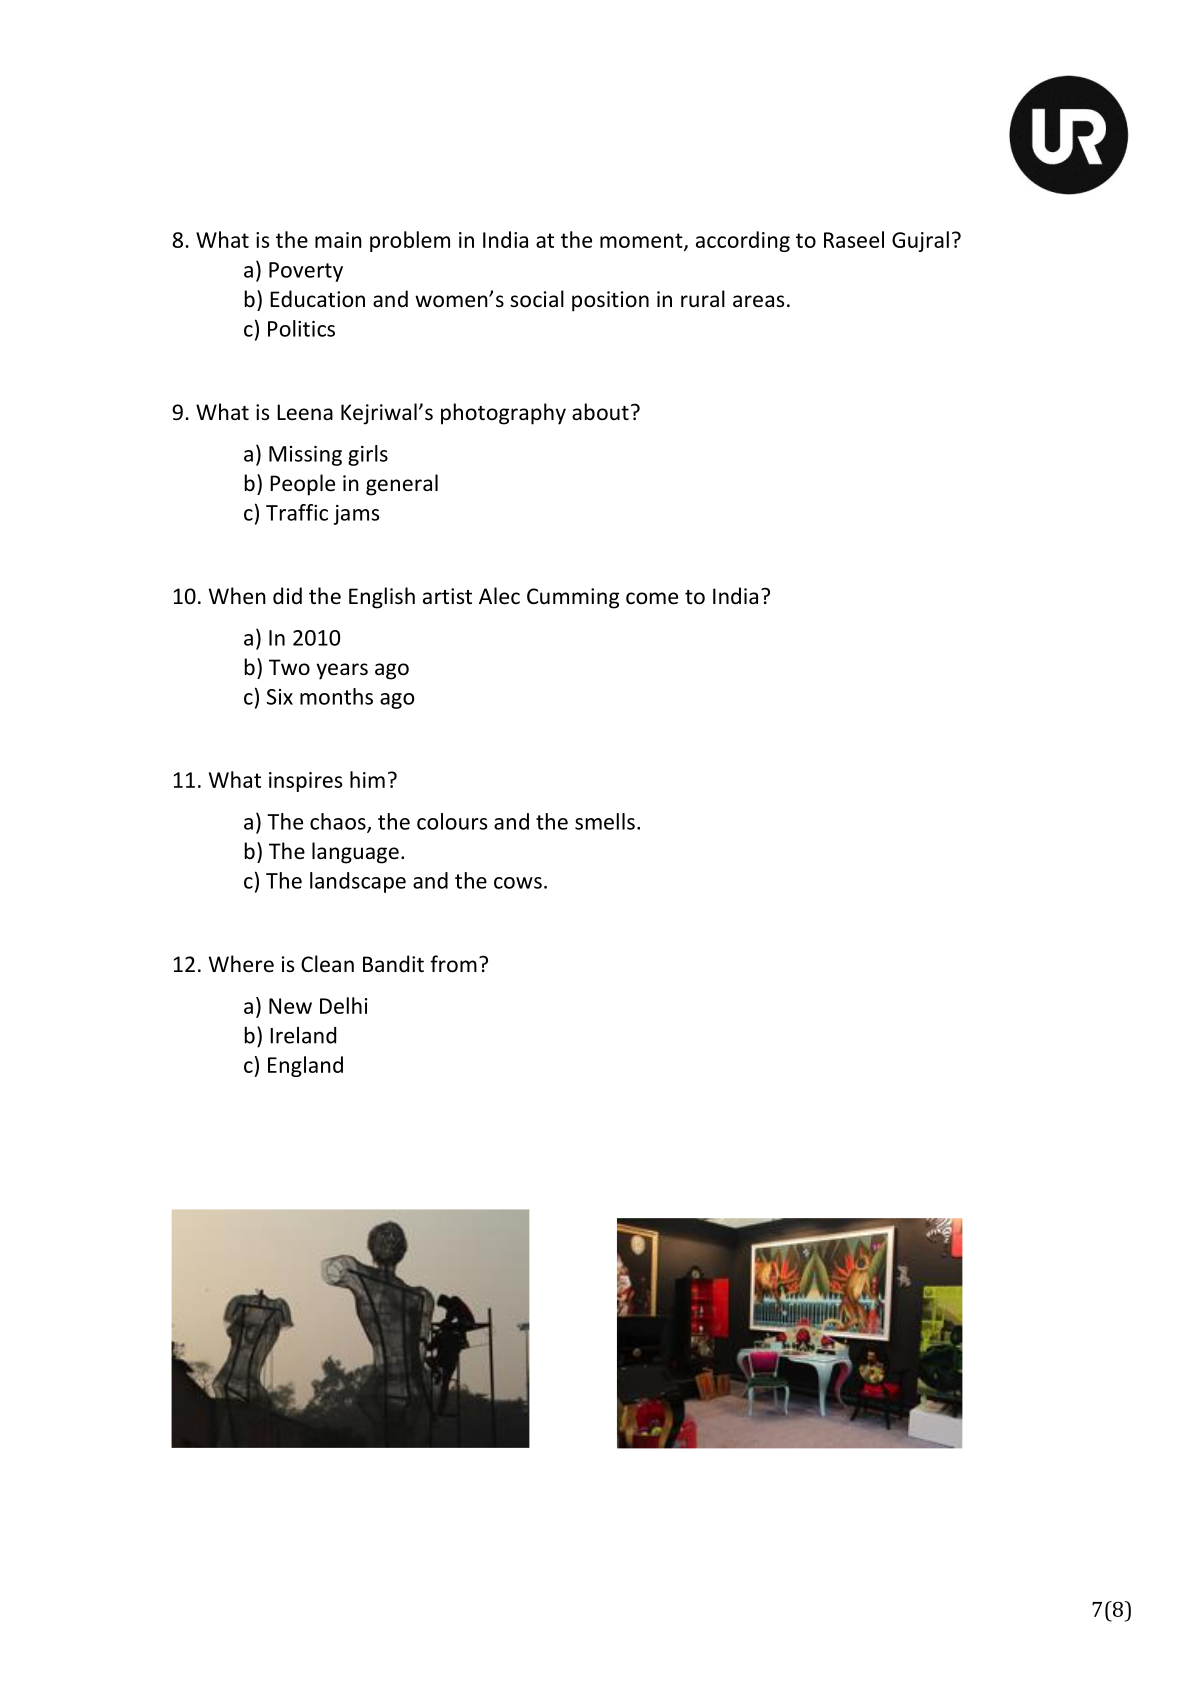  I want to click on Missing, so click(305, 456).
